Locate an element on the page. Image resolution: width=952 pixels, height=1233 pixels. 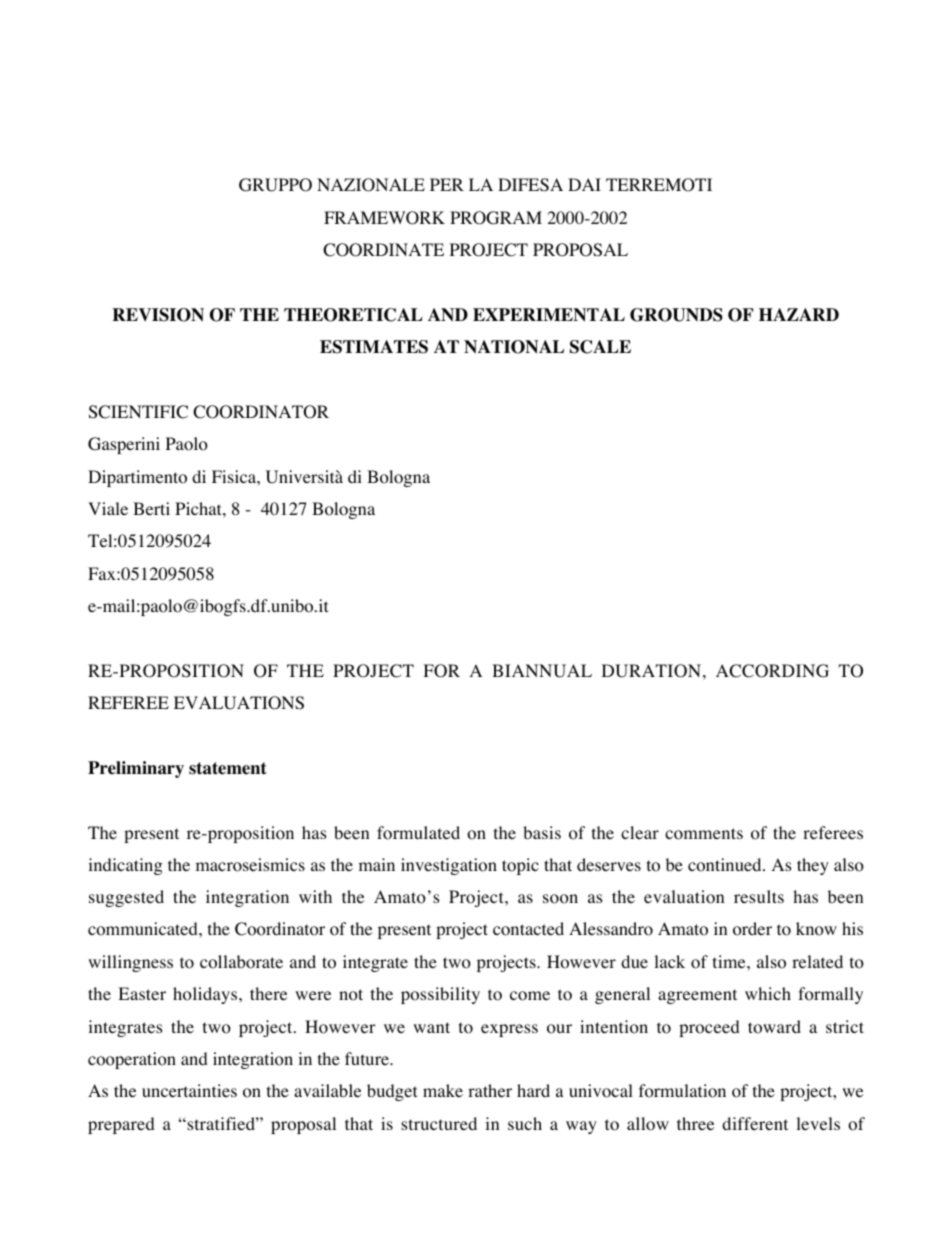
PROGRAM is located at coordinates (496, 218).
